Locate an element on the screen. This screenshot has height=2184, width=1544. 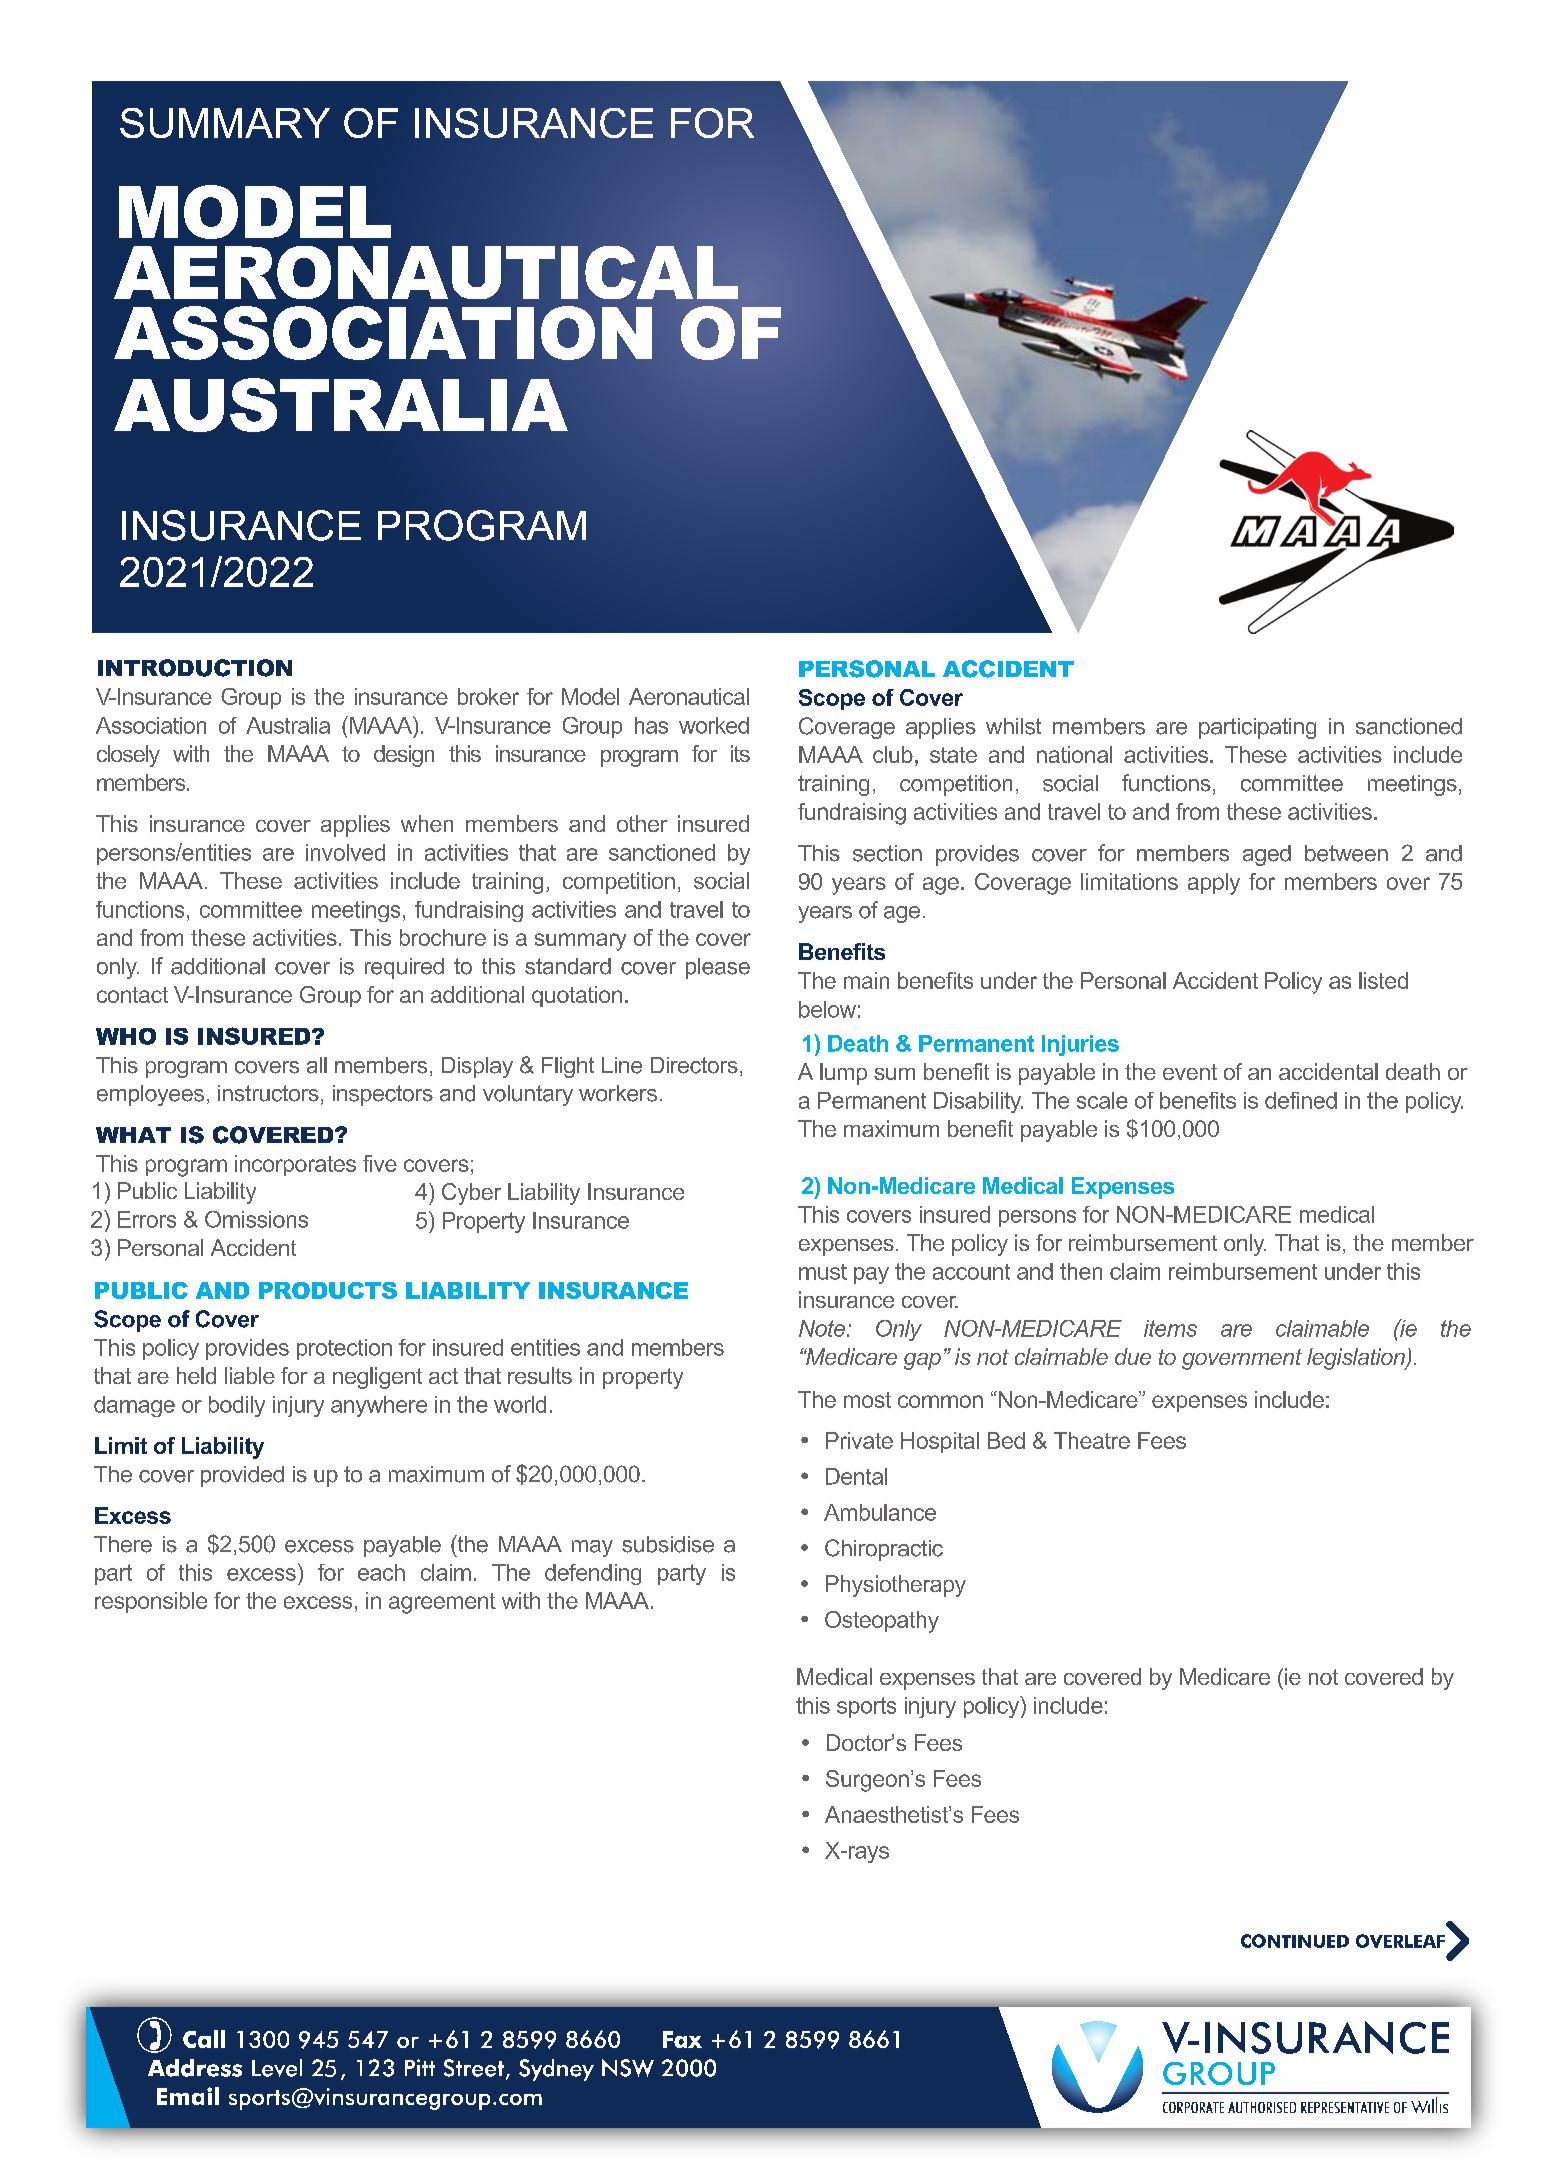
worked is located at coordinates (714, 725).
